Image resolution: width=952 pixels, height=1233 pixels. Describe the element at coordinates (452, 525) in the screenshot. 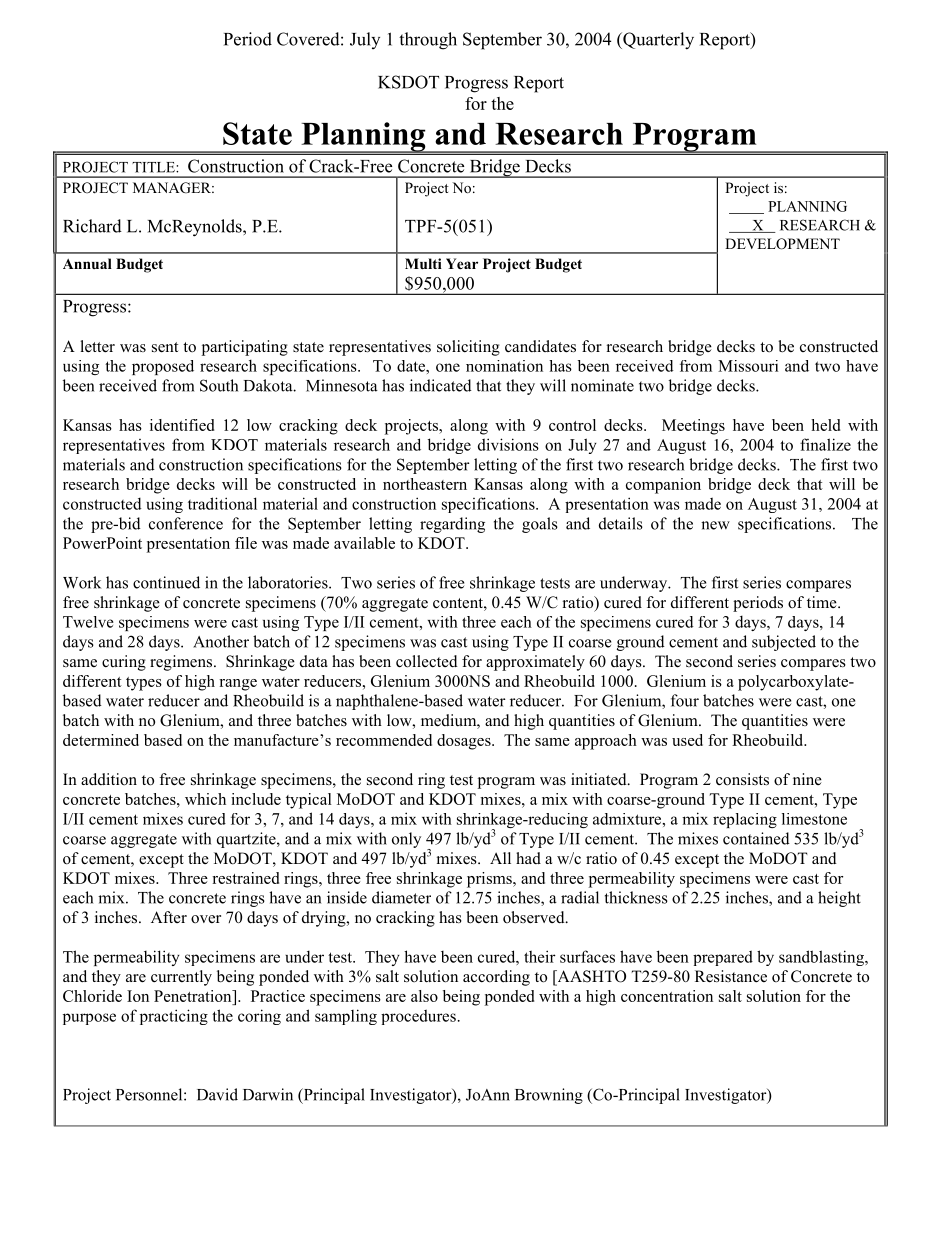

I see `regarding` at that location.
